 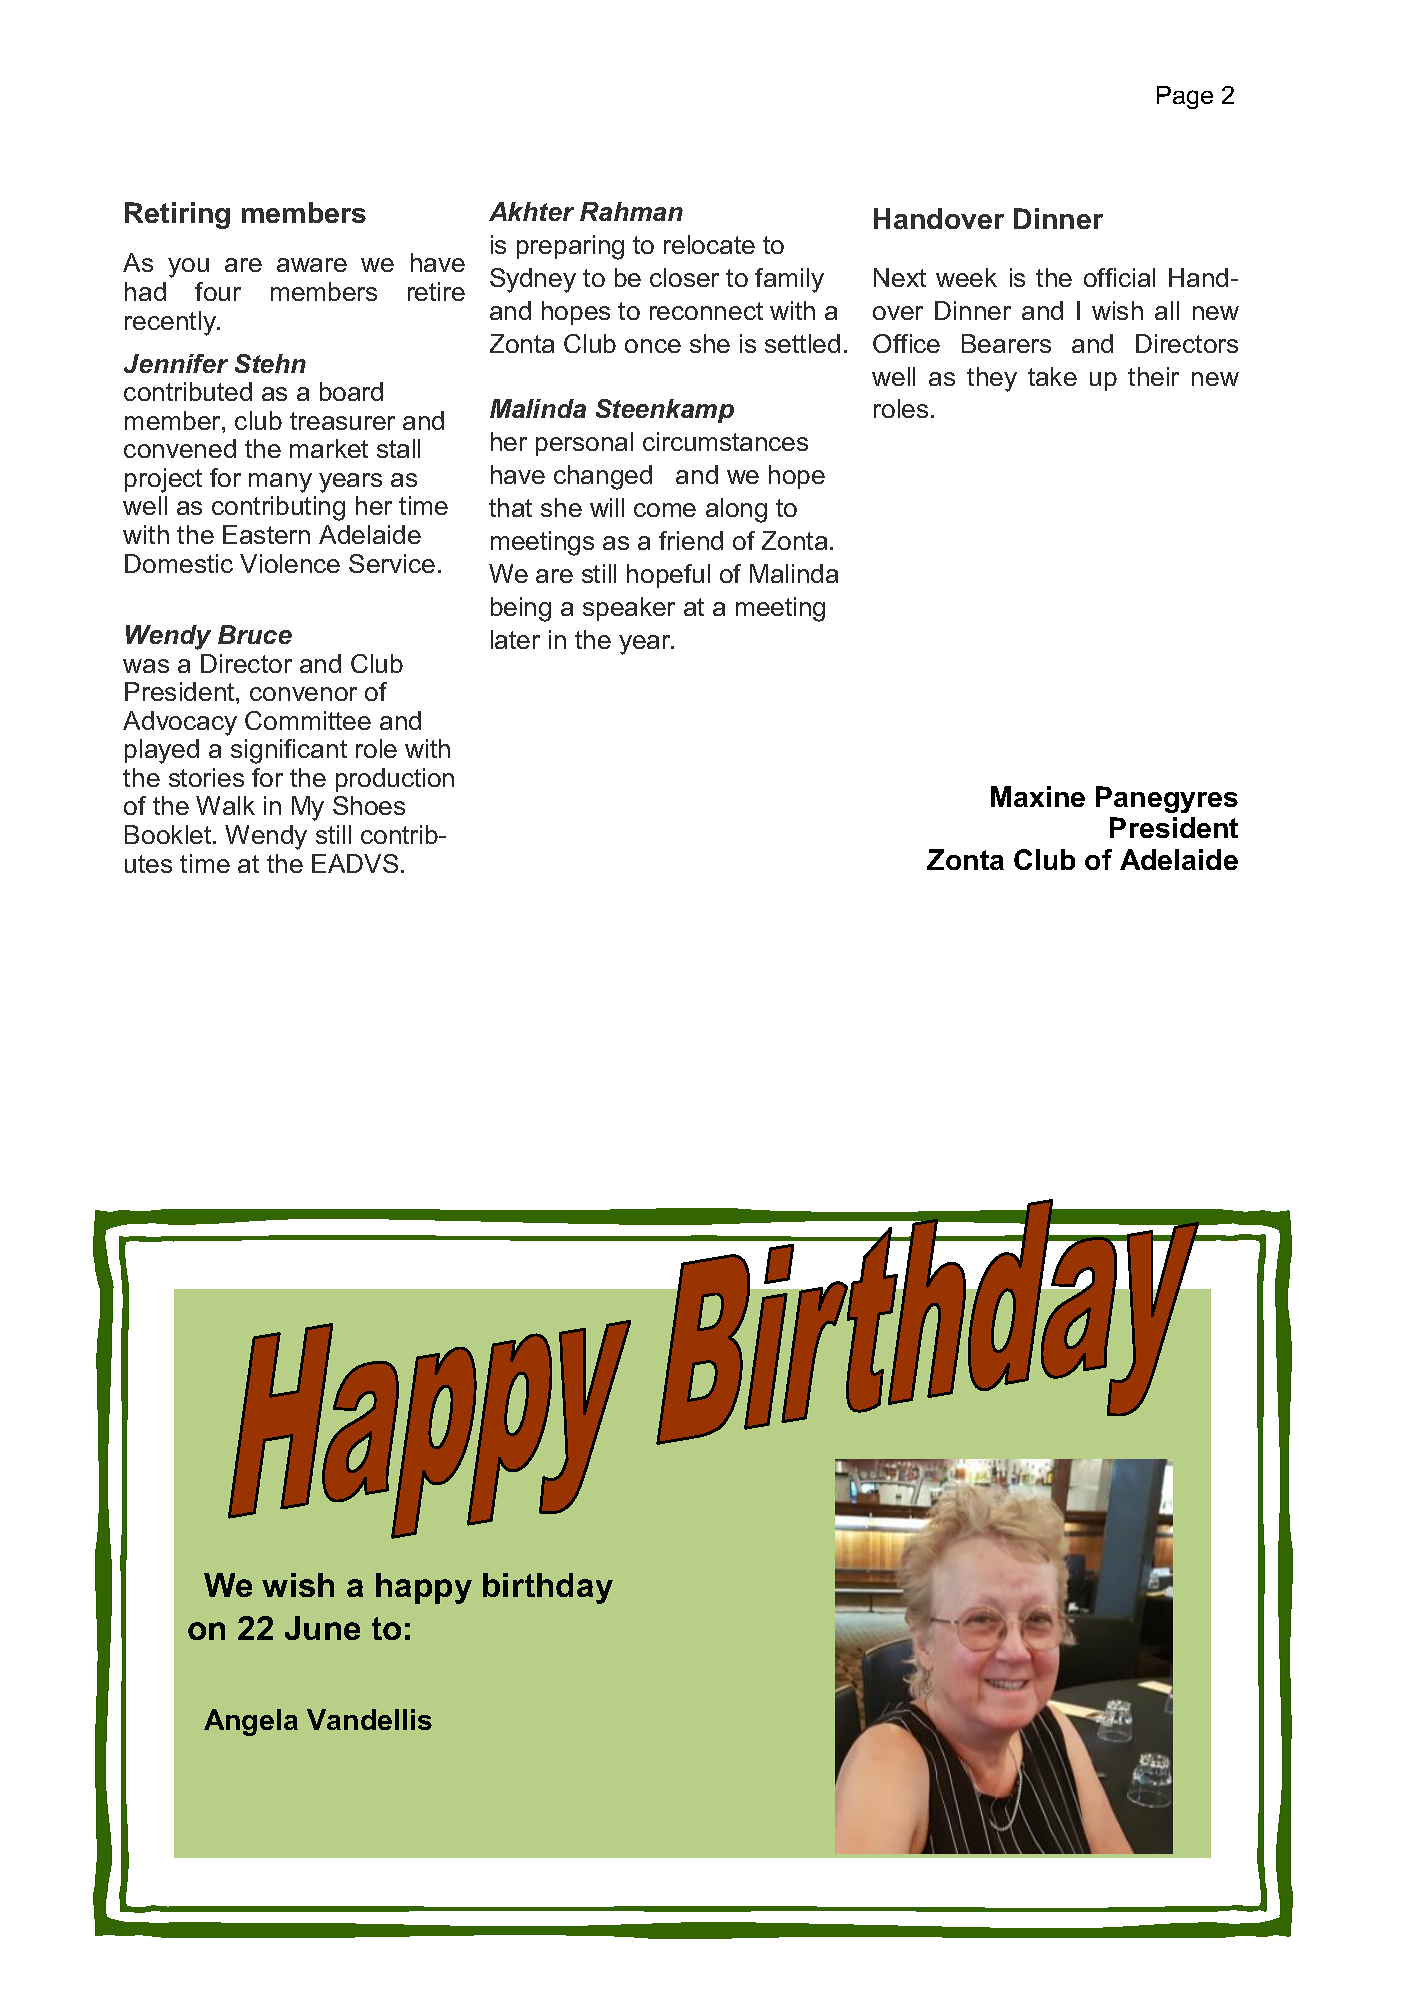 What do you see at coordinates (1038, 796) in the screenshot?
I see `Maxine` at bounding box center [1038, 796].
